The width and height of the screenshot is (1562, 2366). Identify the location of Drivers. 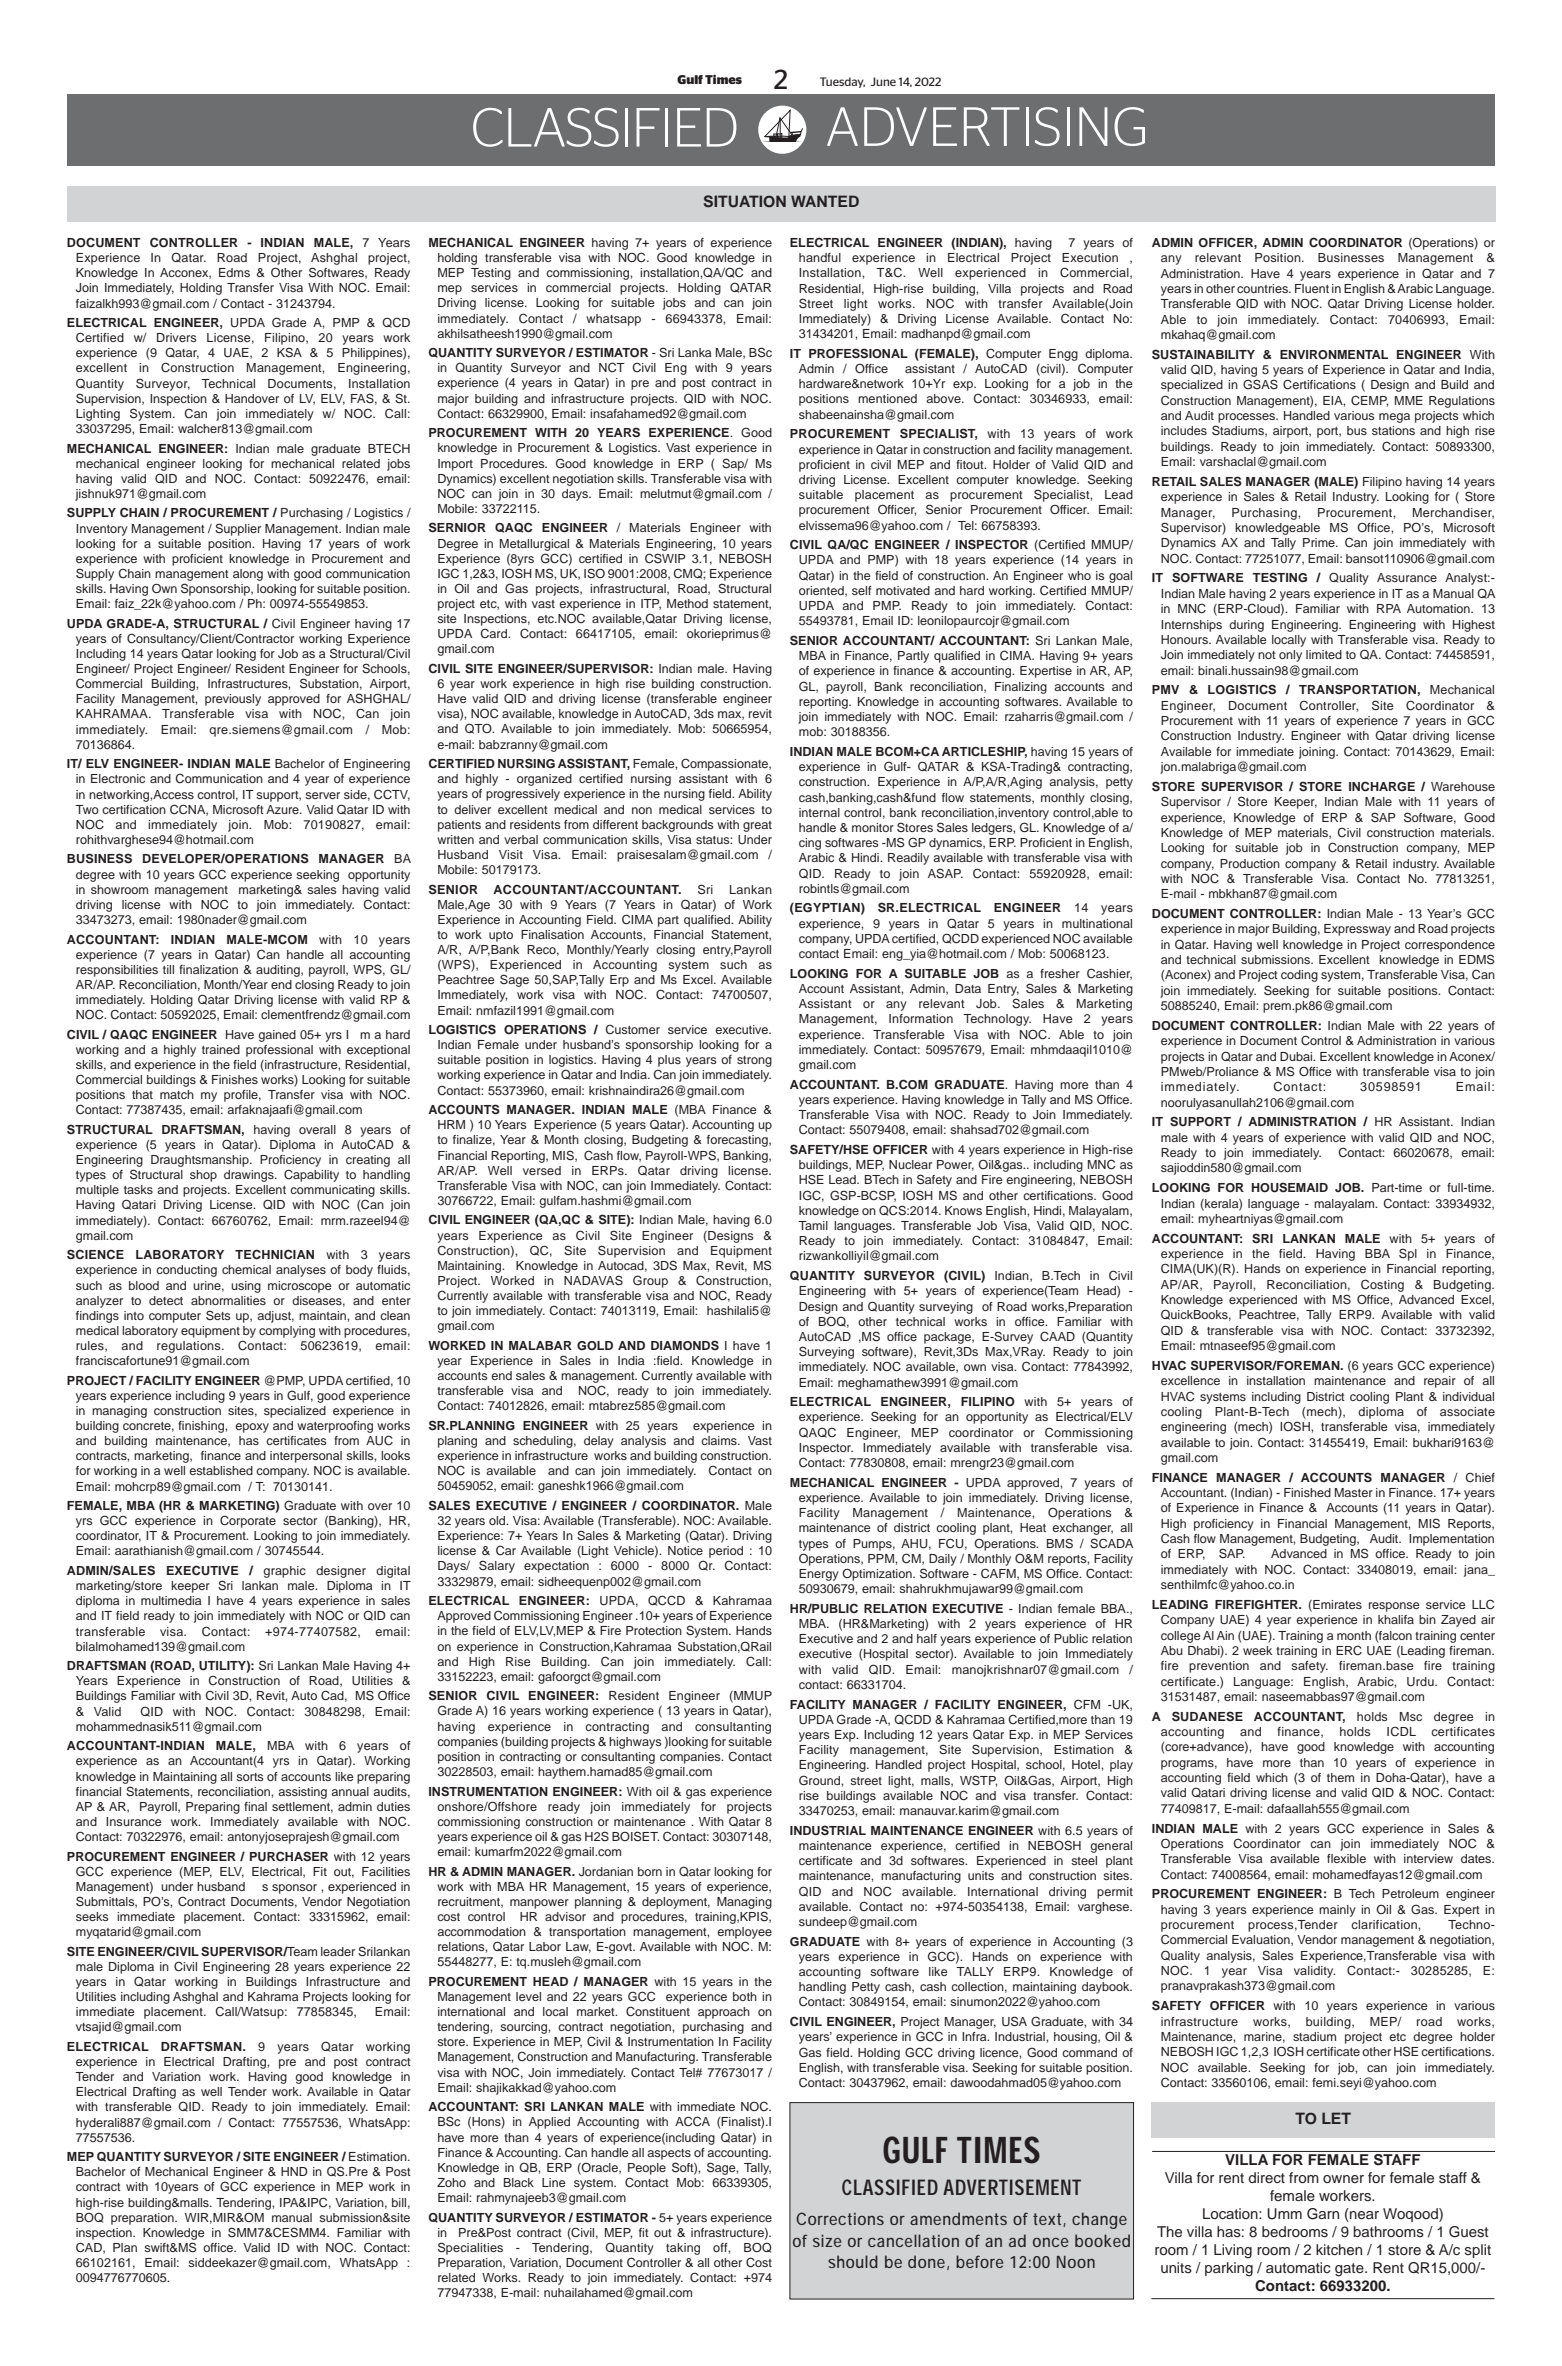
(177, 337).
